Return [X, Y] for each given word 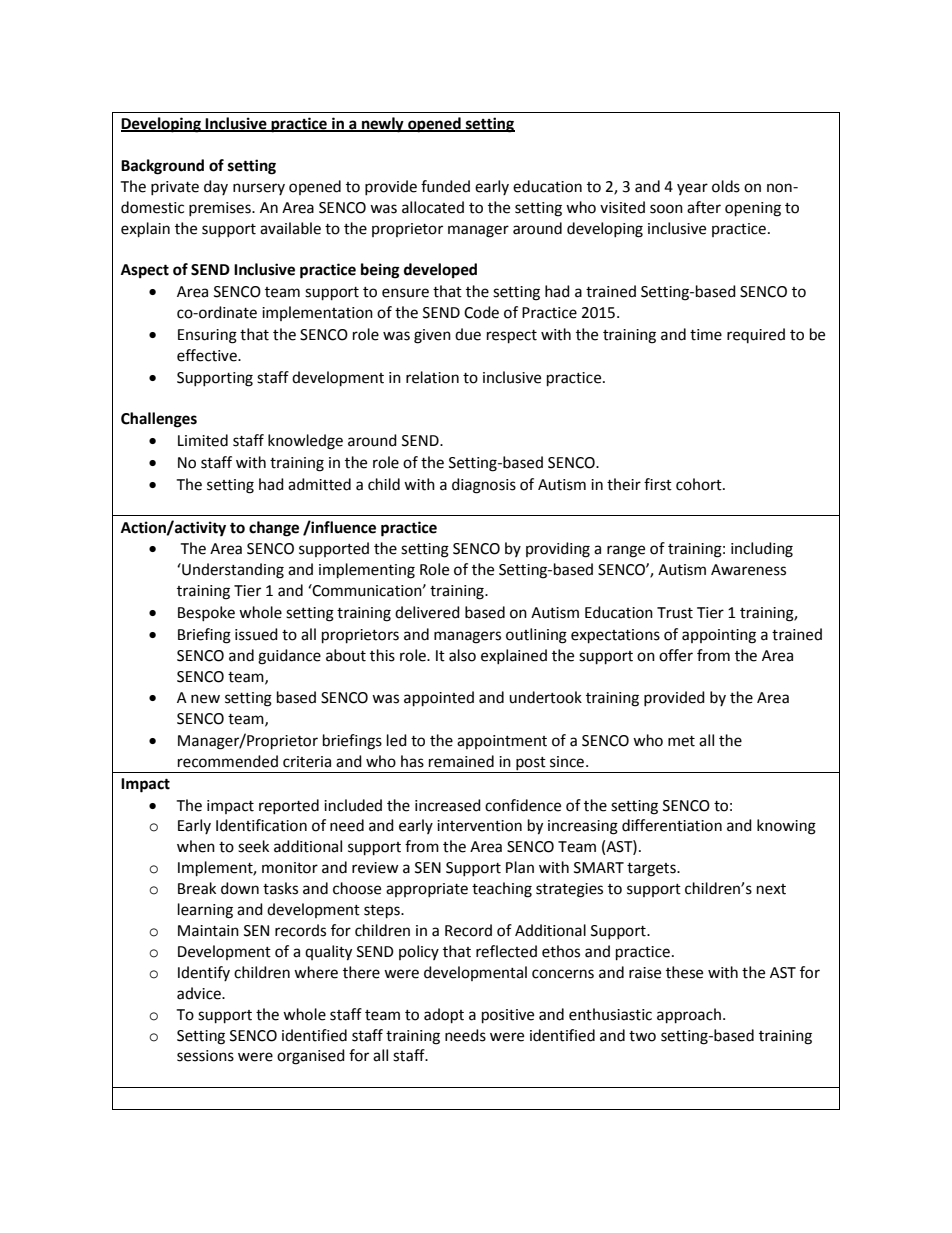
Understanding [232, 571]
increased [448, 805]
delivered [427, 612]
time [706, 335]
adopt [444, 1016]
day [216, 187]
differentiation [672, 825]
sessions [205, 1056]
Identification [261, 825]
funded [445, 186]
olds [726, 186]
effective [208, 355]
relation [432, 377]
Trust [675, 613]
